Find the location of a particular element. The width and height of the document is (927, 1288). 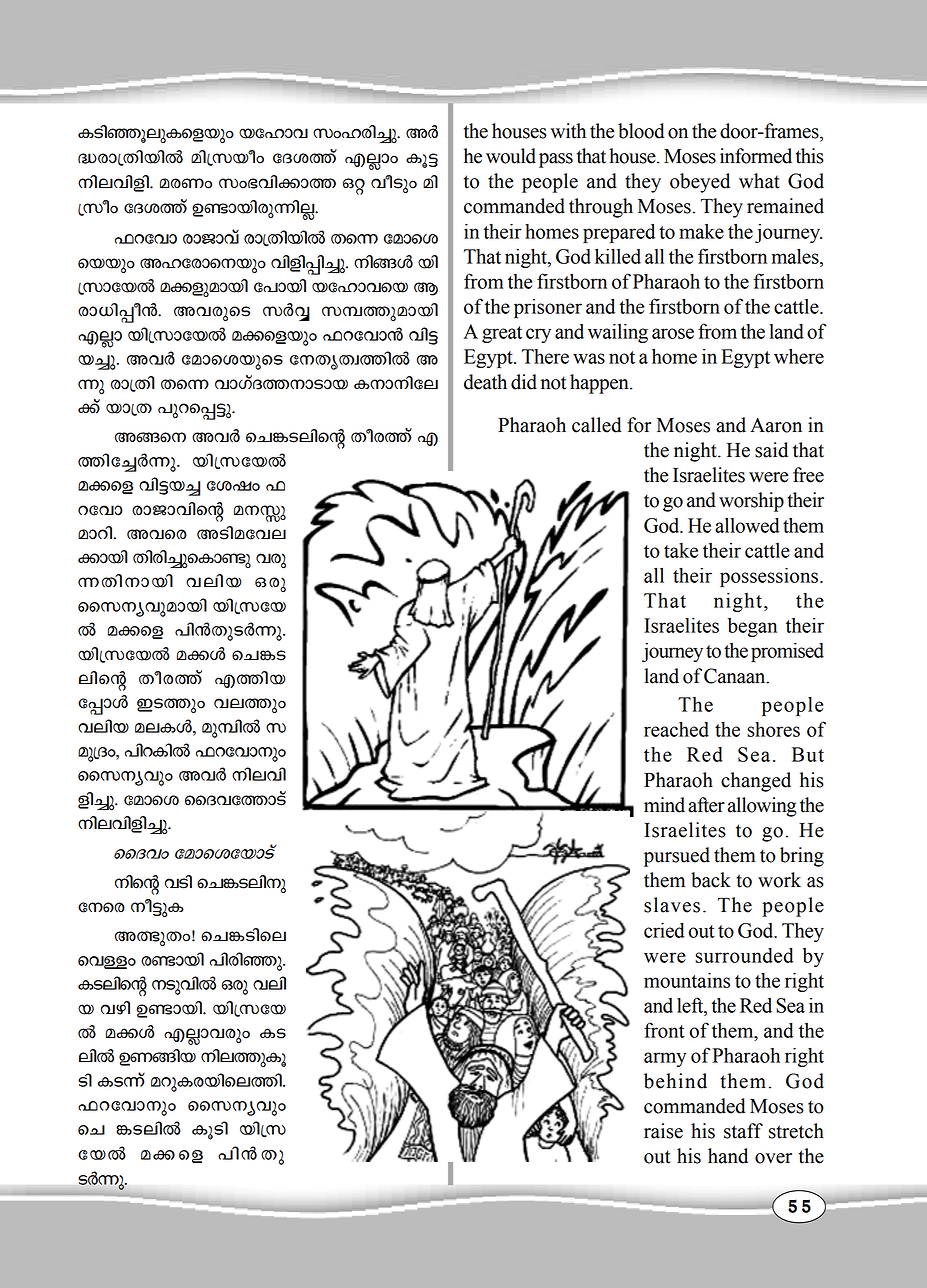

cried is located at coordinates (664, 930).
